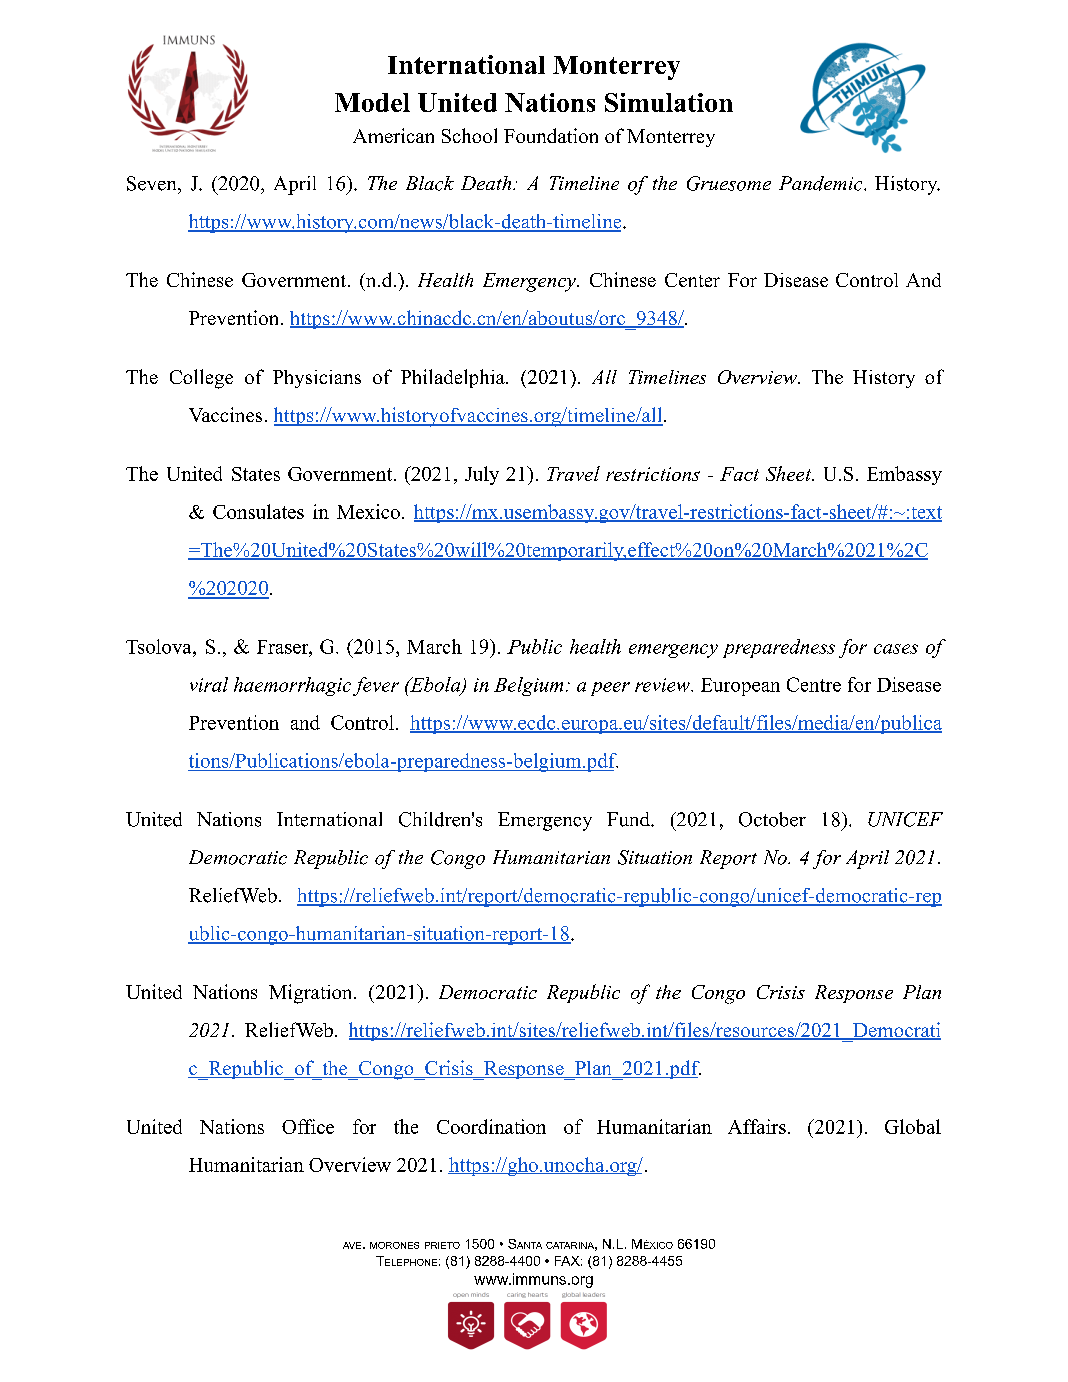 This page has width=1068, height=1382. I want to click on Fund, so click(630, 819).
